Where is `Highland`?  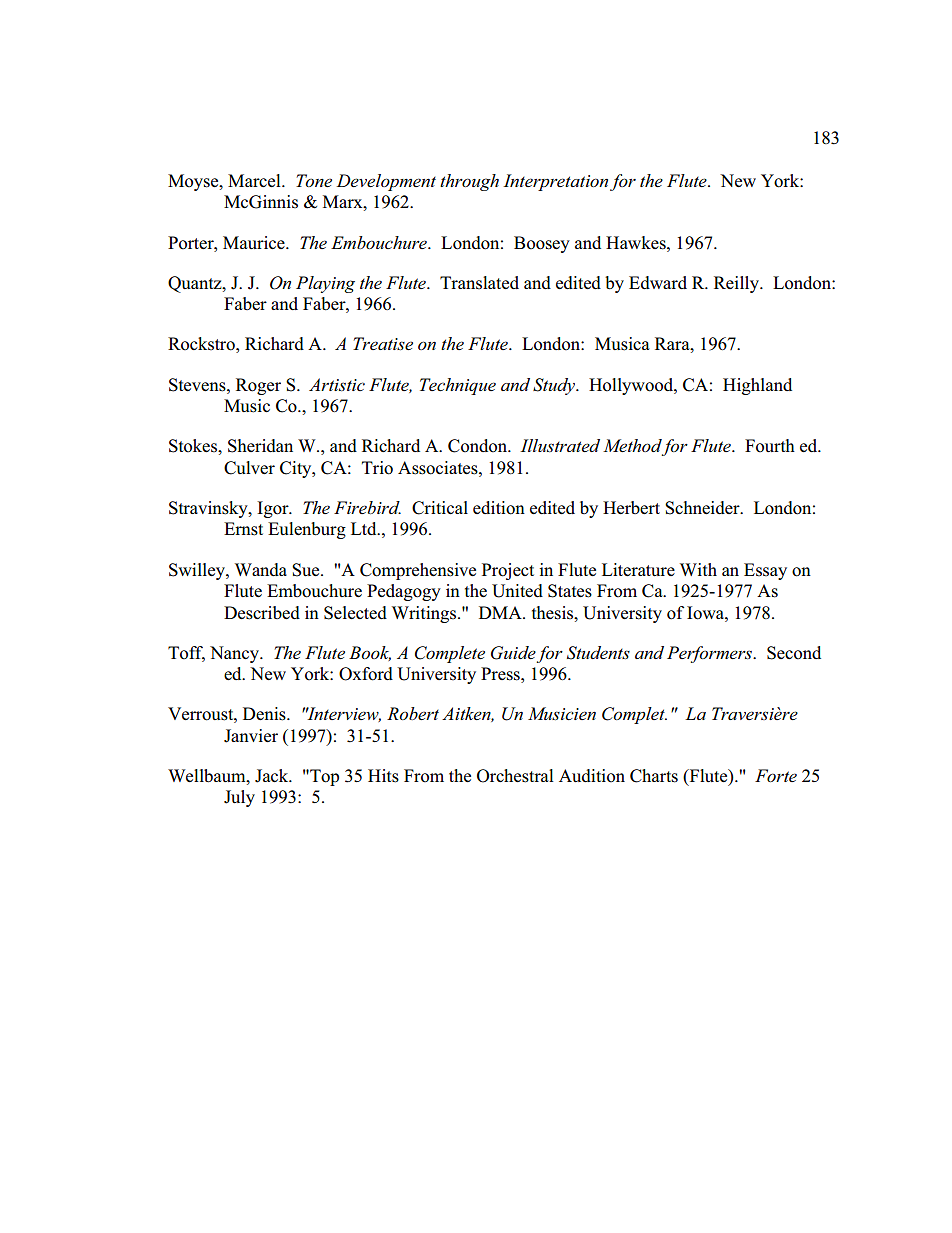 Highland is located at coordinates (757, 386).
